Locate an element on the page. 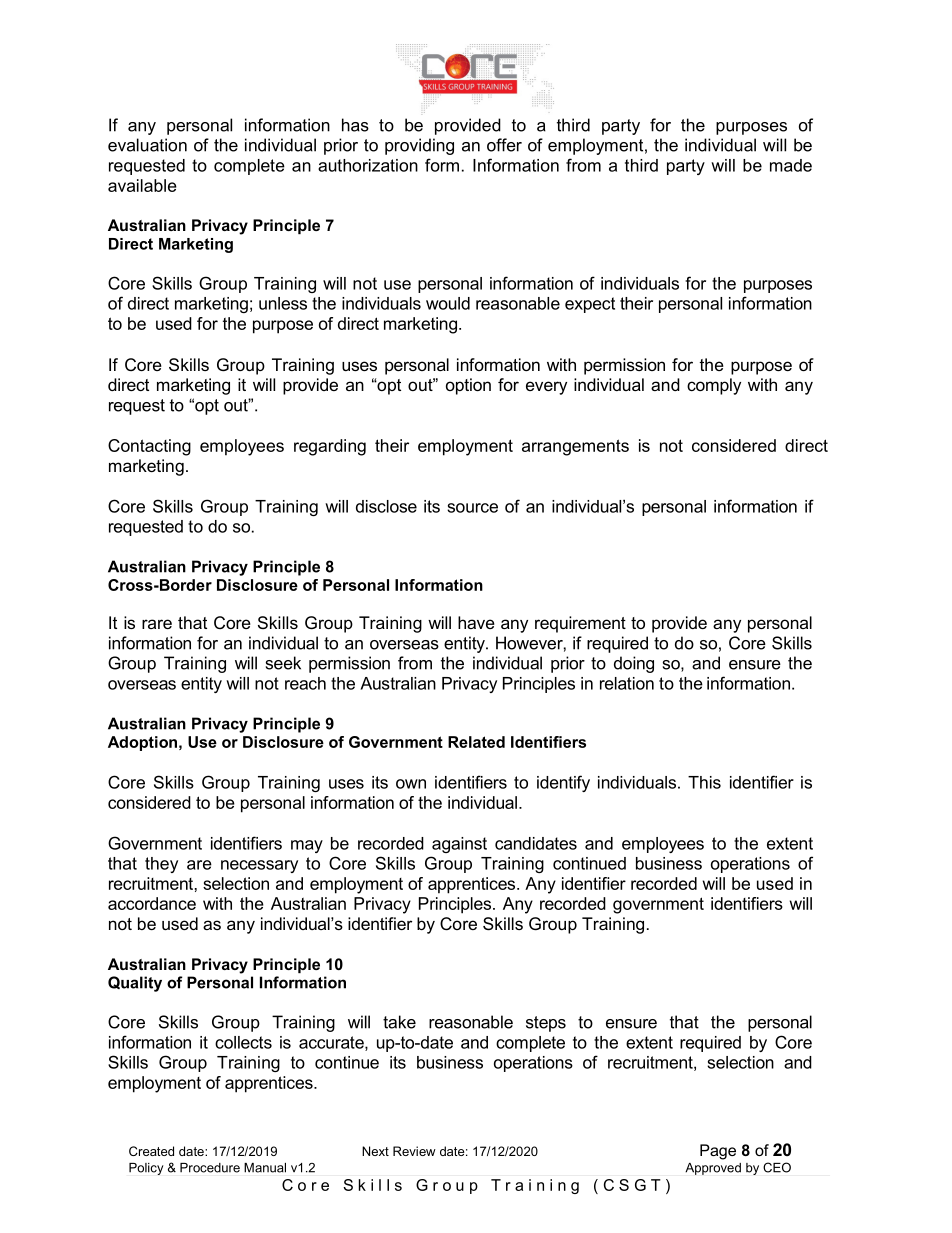  rare is located at coordinates (157, 624).
